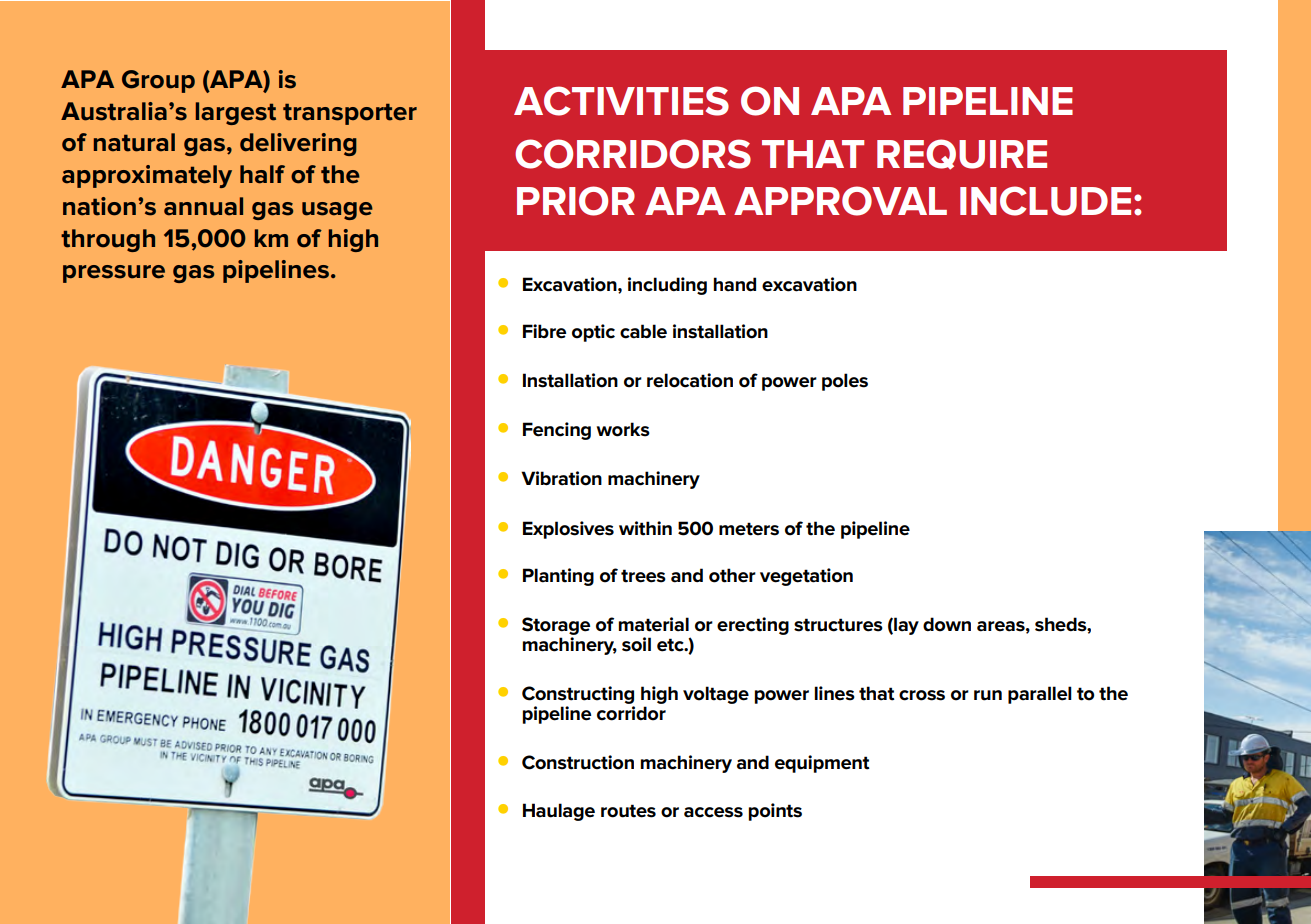 The height and width of the page is (924, 1311). Describe the element at coordinates (623, 429) in the page. I see `works` at that location.
